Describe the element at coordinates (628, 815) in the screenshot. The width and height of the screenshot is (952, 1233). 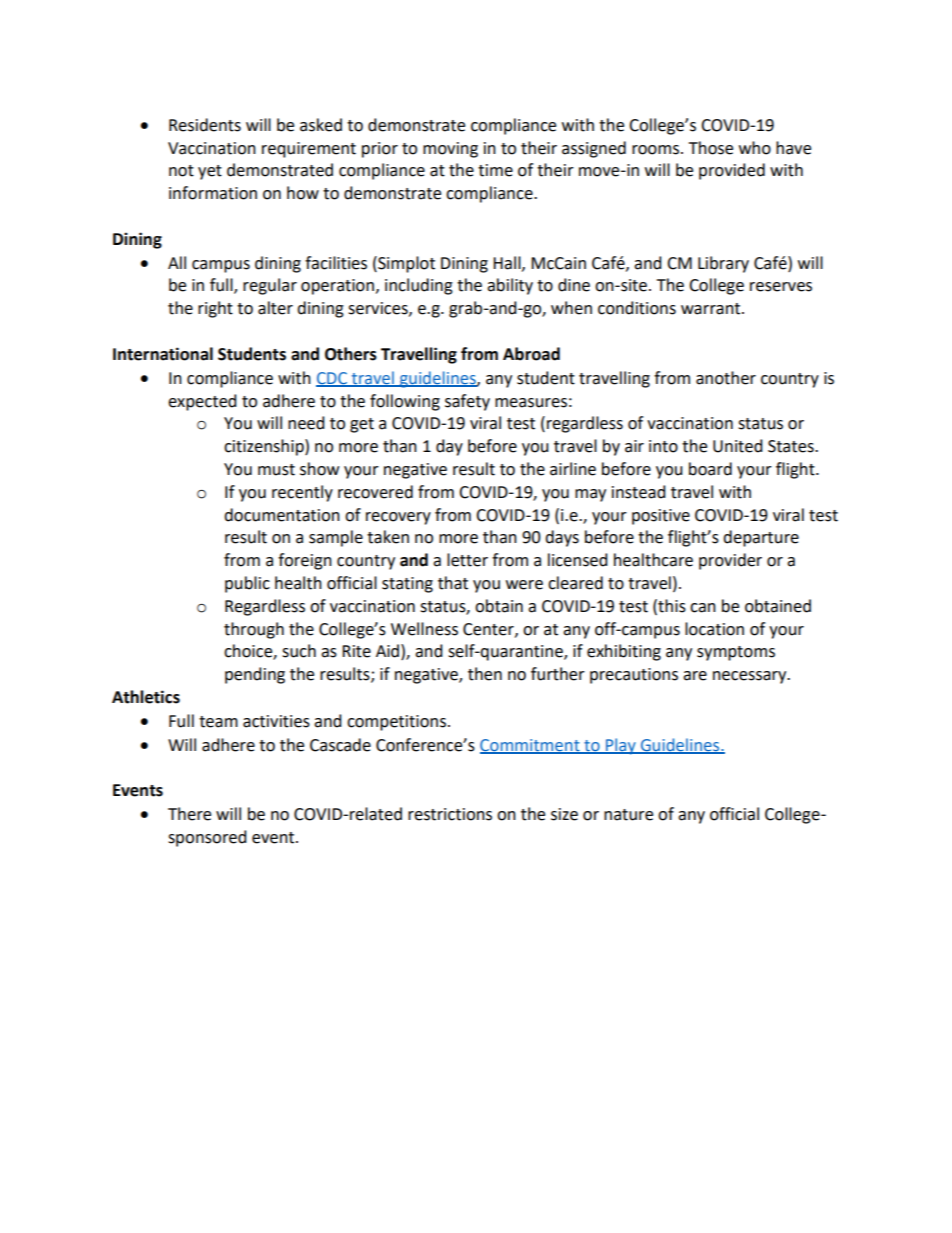
I see `nature` at that location.
